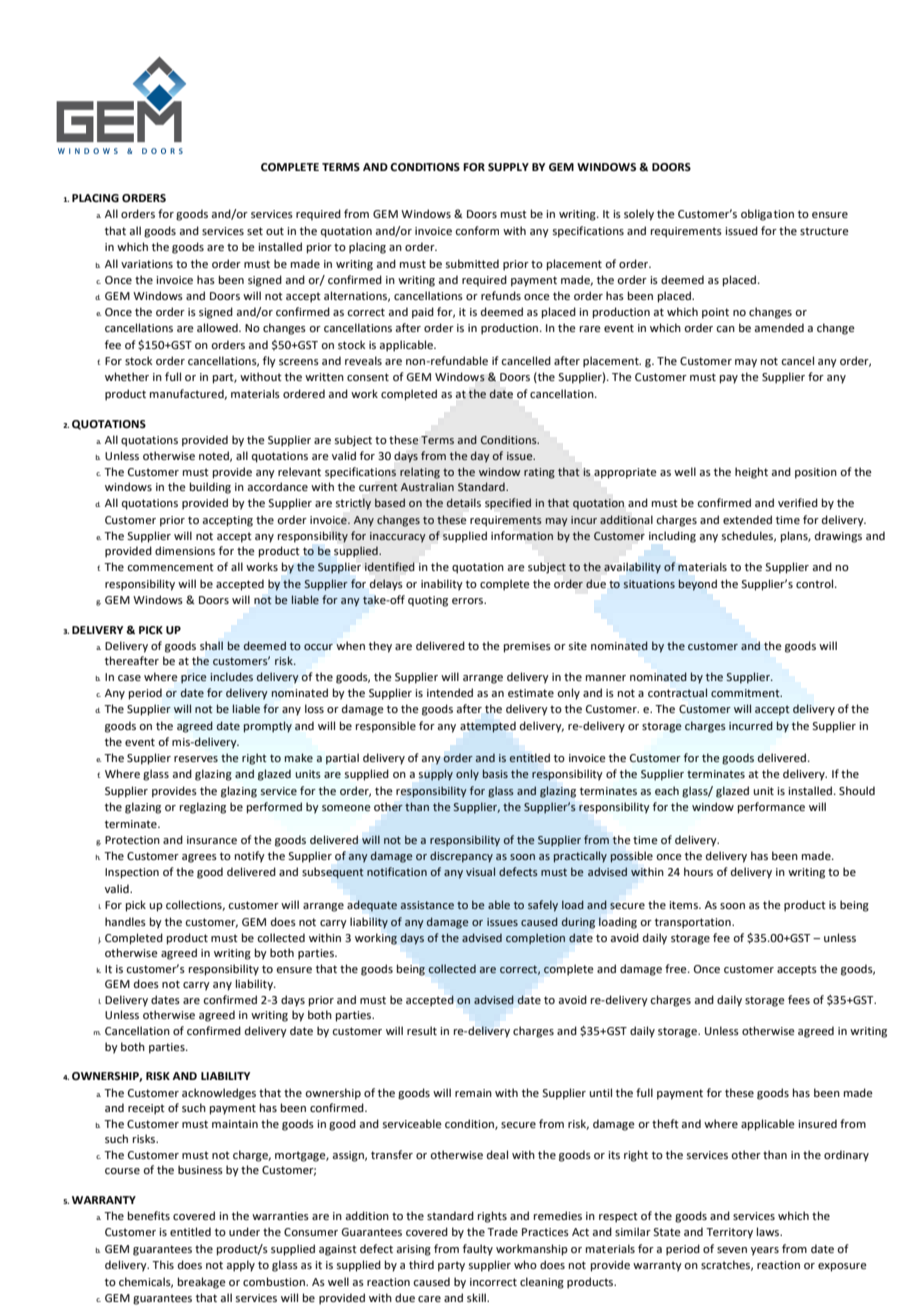 The width and height of the screenshot is (924, 1309). What do you see at coordinates (442, 585) in the screenshot?
I see `inability` at bounding box center [442, 585].
